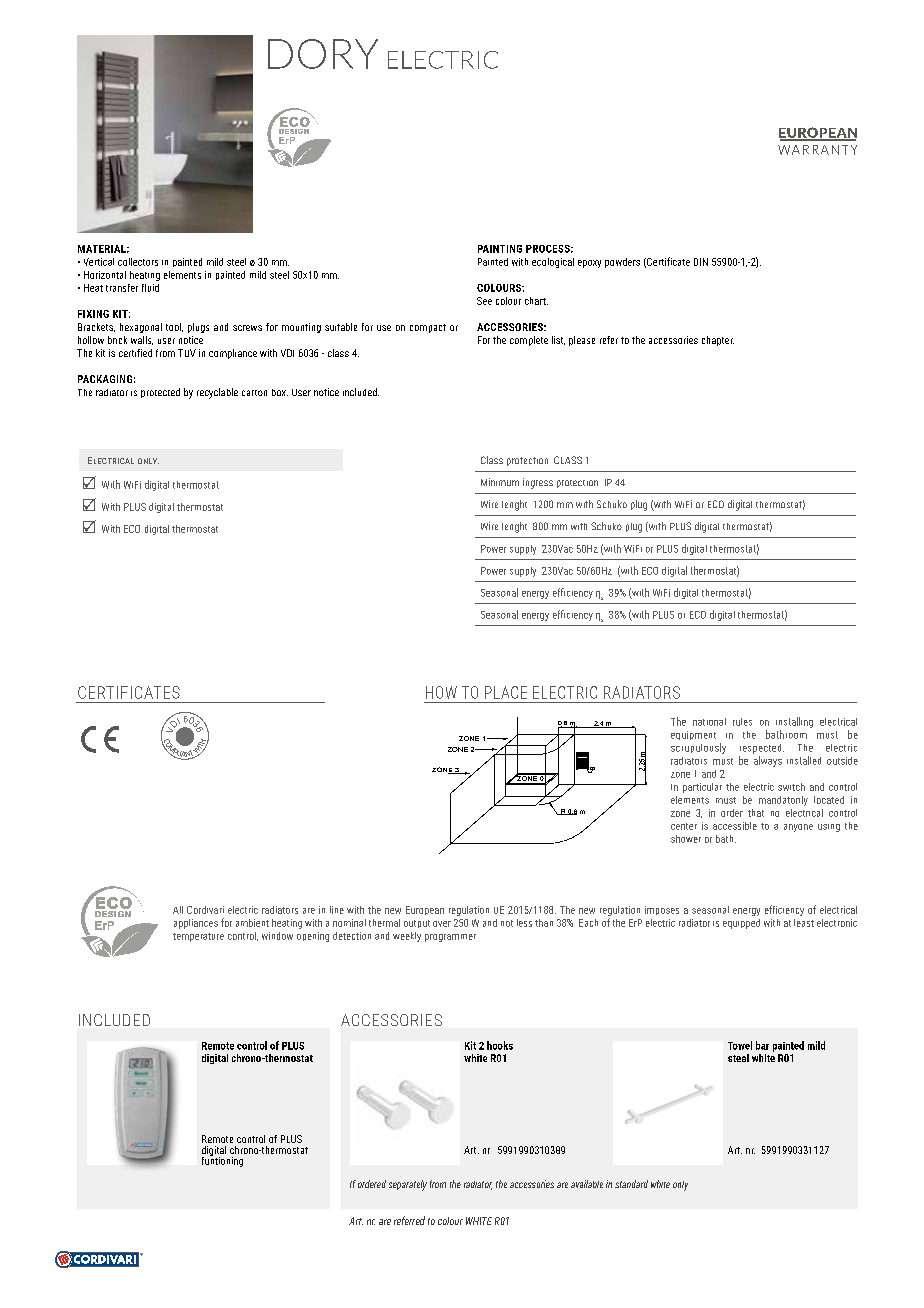 The width and height of the document is (924, 1308). Describe the element at coordinates (506, 692) in the document. I see `PLACE` at that location.
